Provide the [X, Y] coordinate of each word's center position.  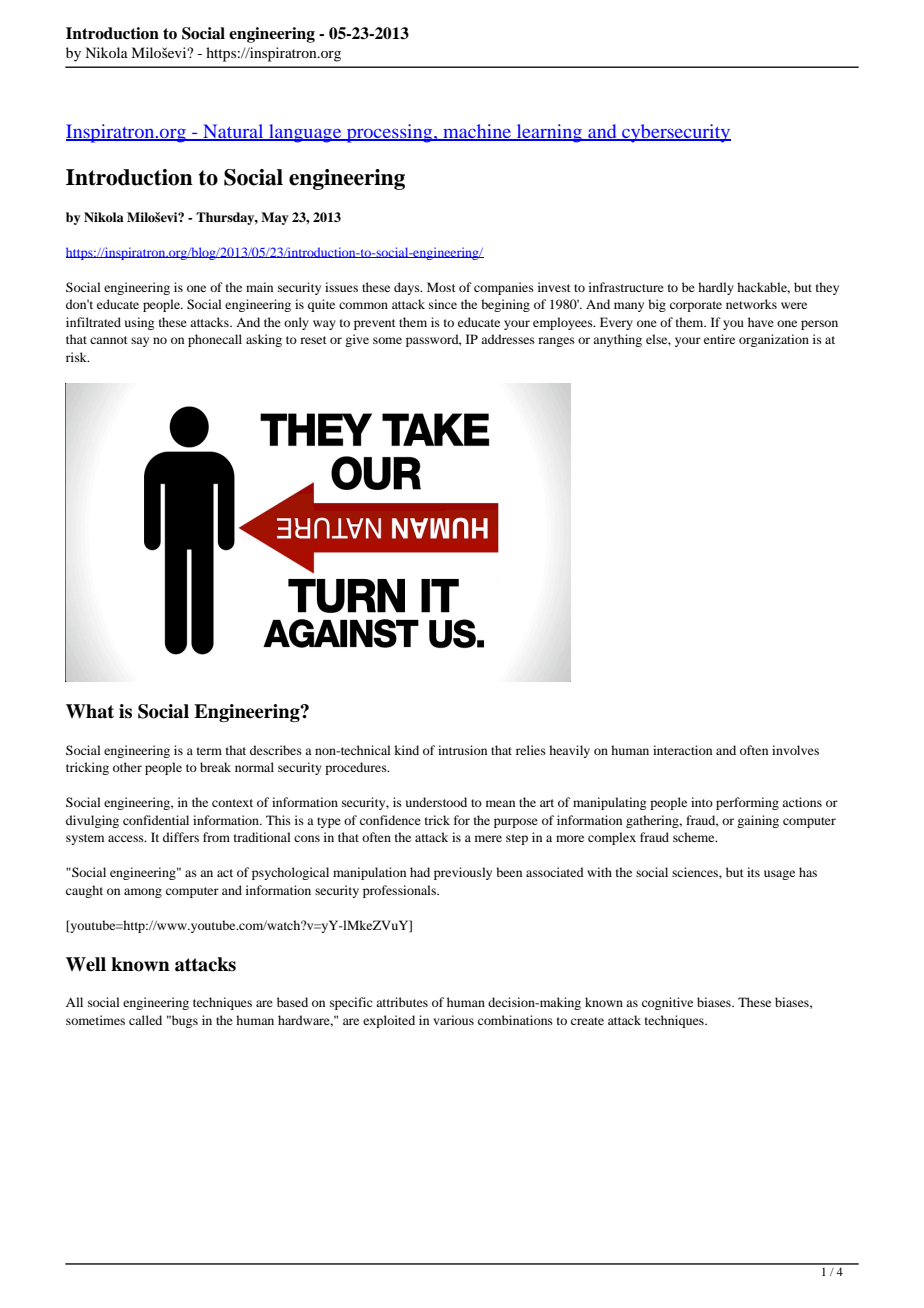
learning [549, 133]
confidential [156, 820]
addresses [508, 339]
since [443, 304]
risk [77, 357]
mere [488, 838]
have [761, 322]
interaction [682, 750]
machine [477, 132]
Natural [233, 132]
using [139, 323]
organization [774, 340]
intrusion [462, 750]
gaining [758, 821]
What [90, 711]
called [145, 1020]
